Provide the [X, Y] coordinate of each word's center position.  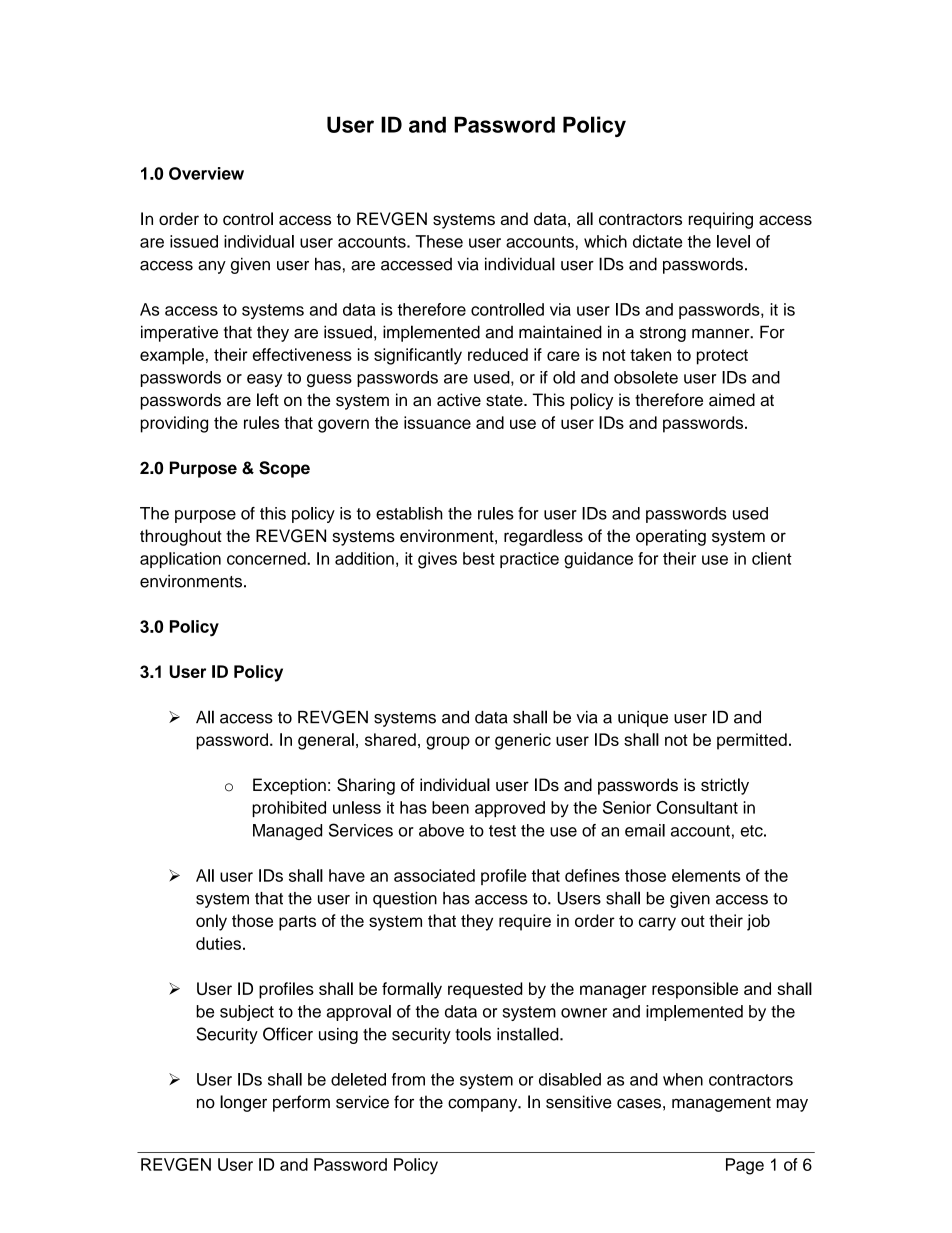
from [408, 1079]
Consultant [697, 807]
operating [671, 537]
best [479, 558]
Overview [206, 173]
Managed [287, 832]
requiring [721, 220]
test [502, 831]
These [439, 241]
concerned [267, 558]
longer [243, 1103]
